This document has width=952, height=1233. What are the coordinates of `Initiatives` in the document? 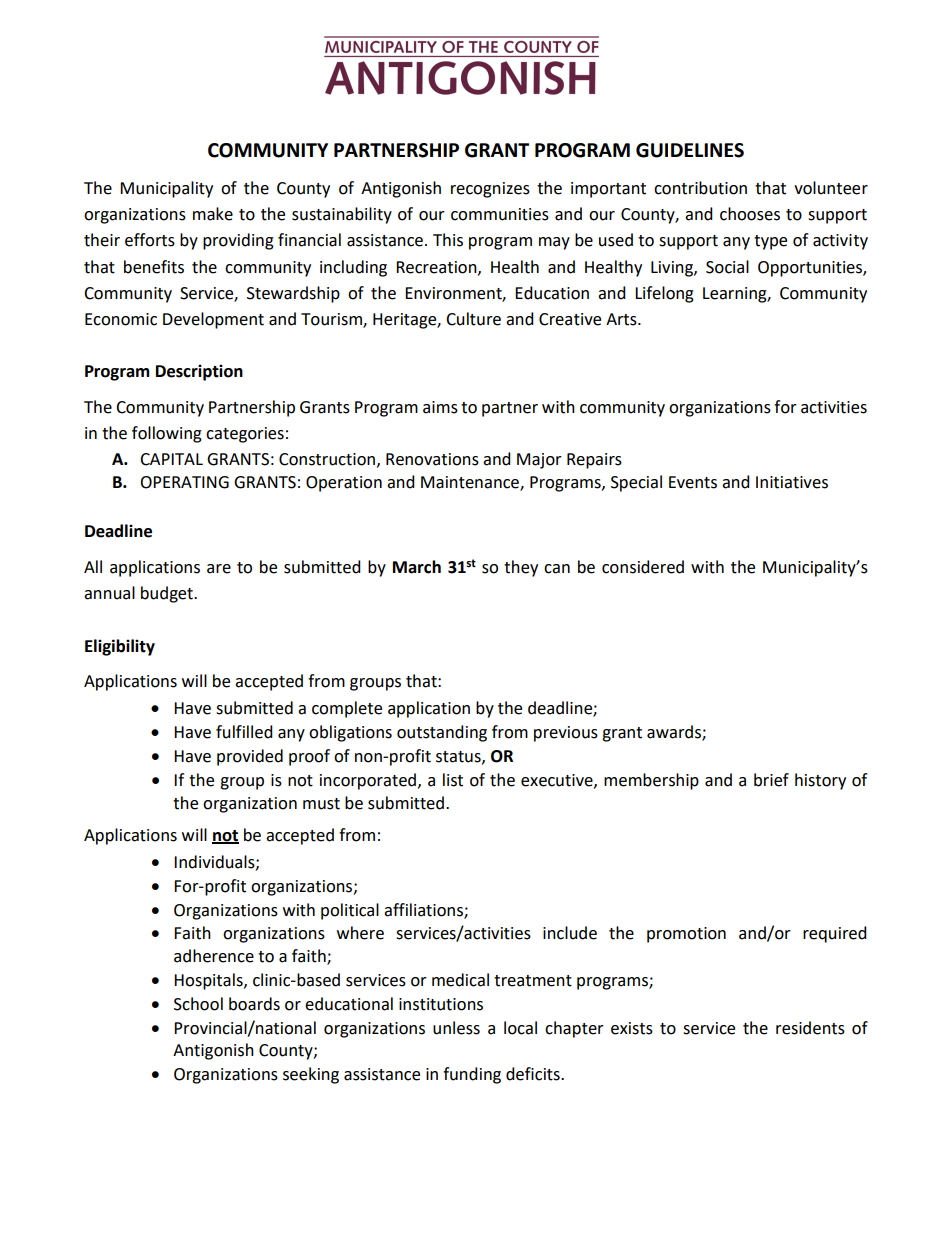 It's located at (792, 482).
